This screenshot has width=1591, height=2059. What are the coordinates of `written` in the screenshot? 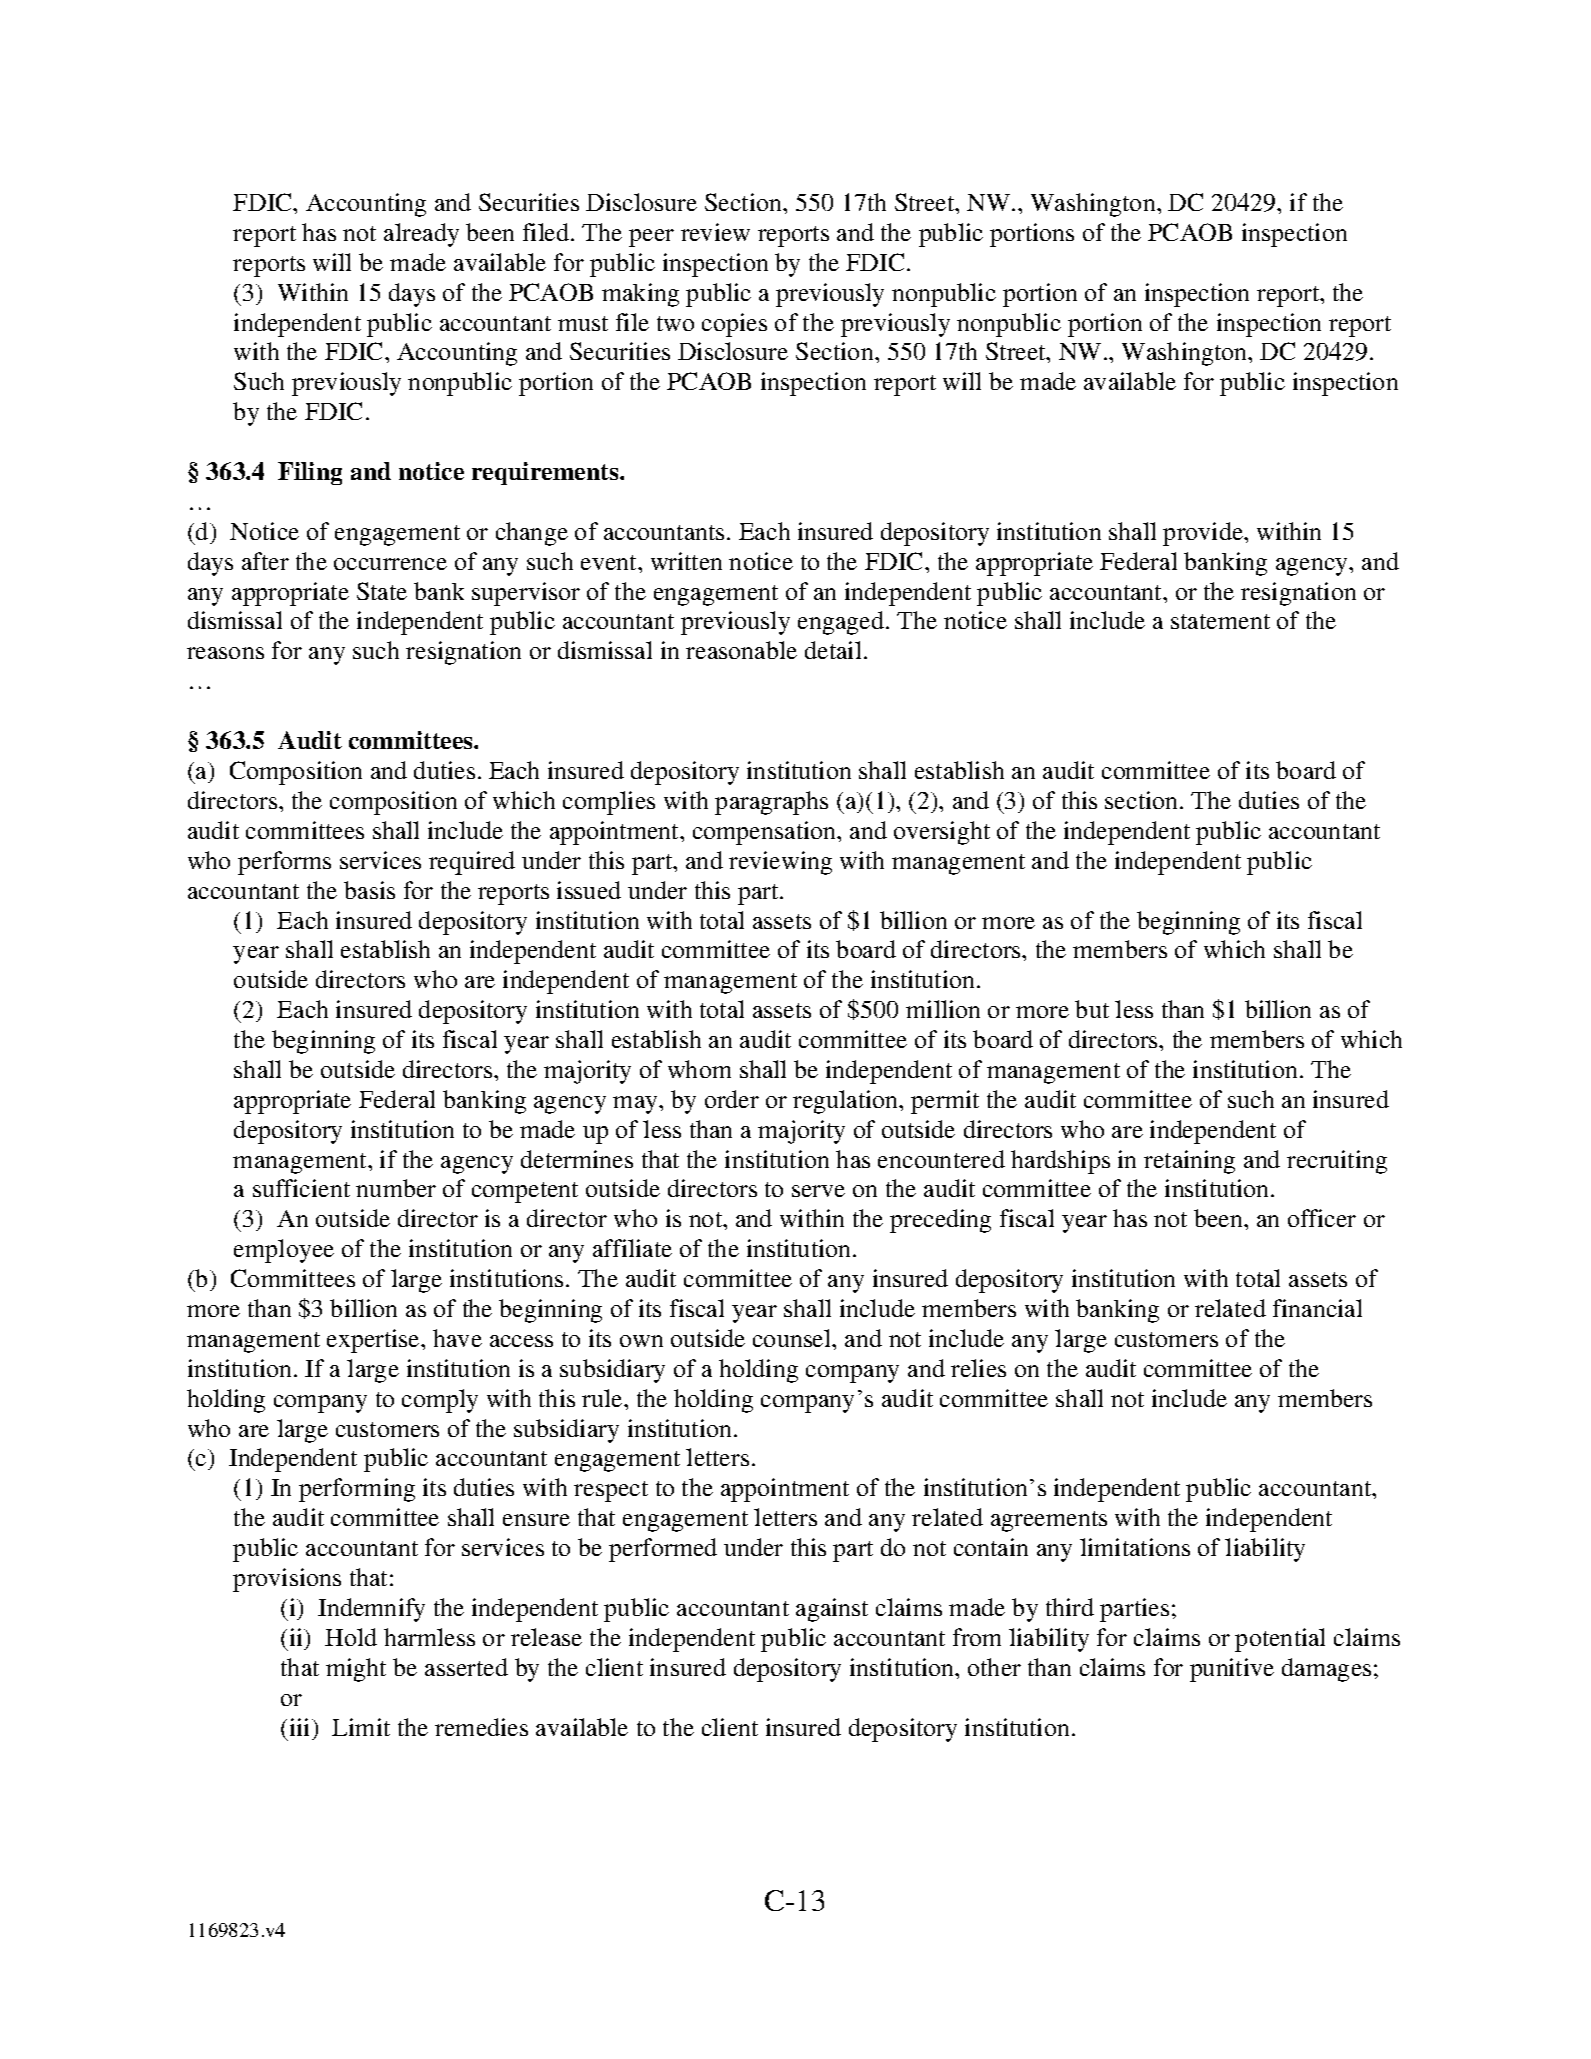 It's located at (686, 561).
